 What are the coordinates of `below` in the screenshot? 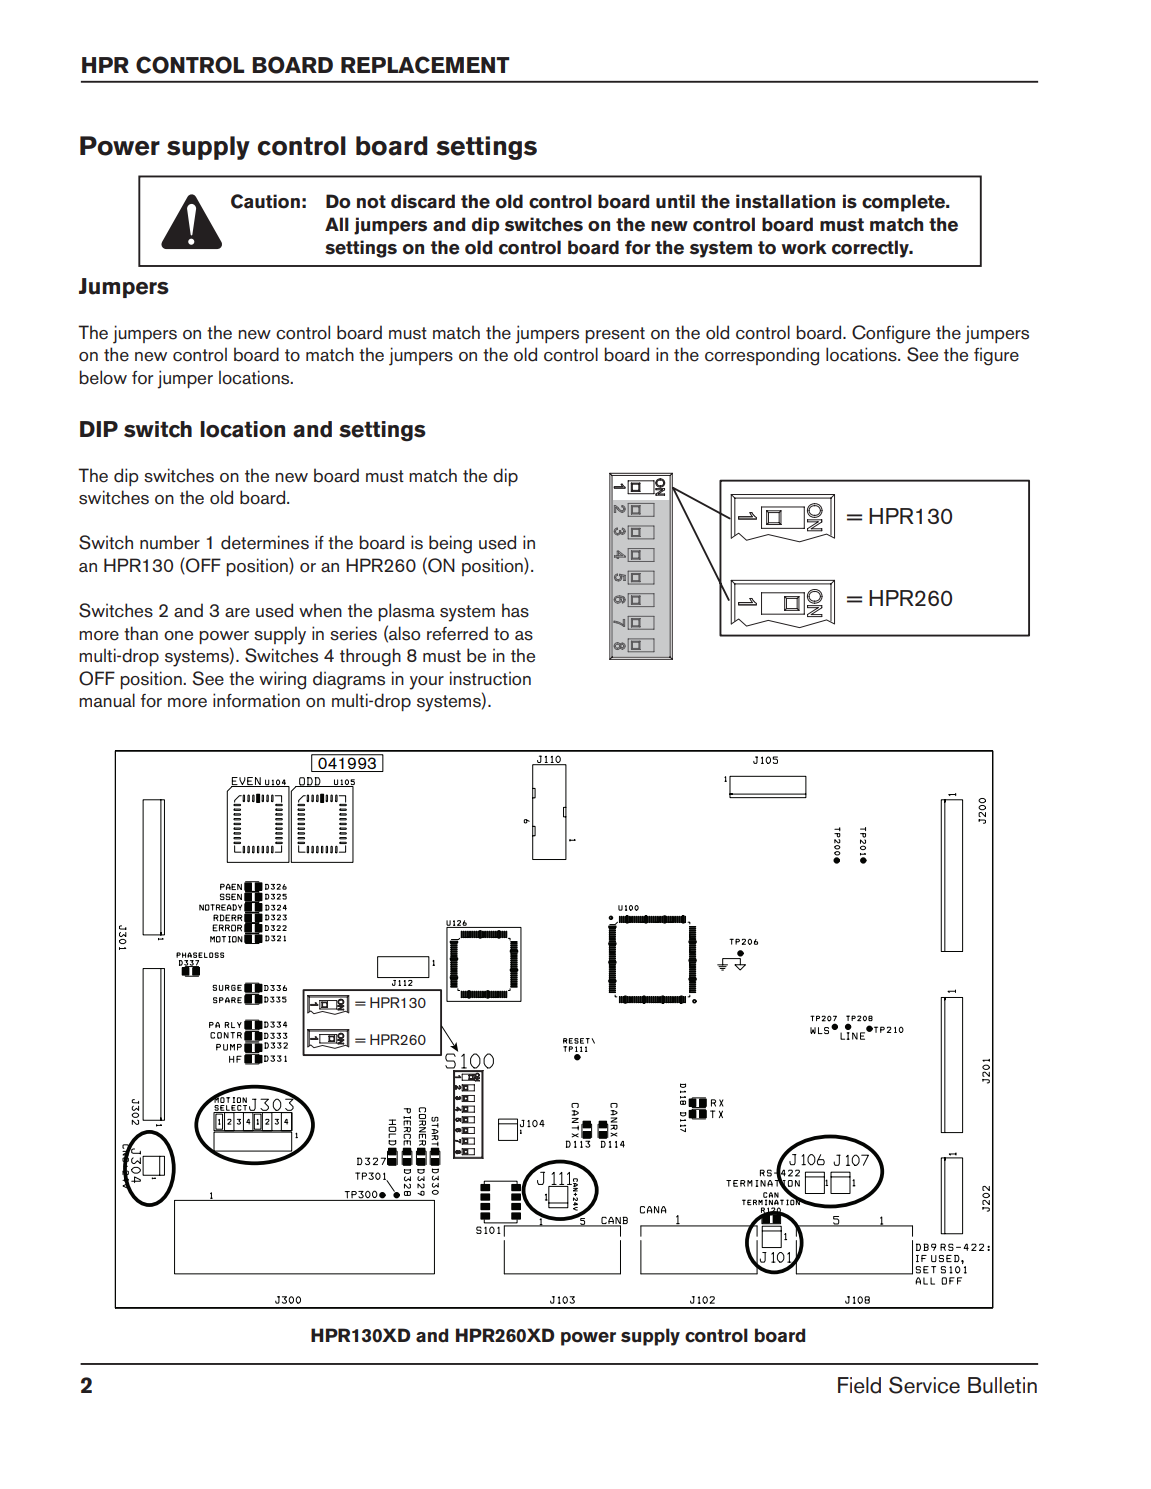 It's located at (103, 377).
